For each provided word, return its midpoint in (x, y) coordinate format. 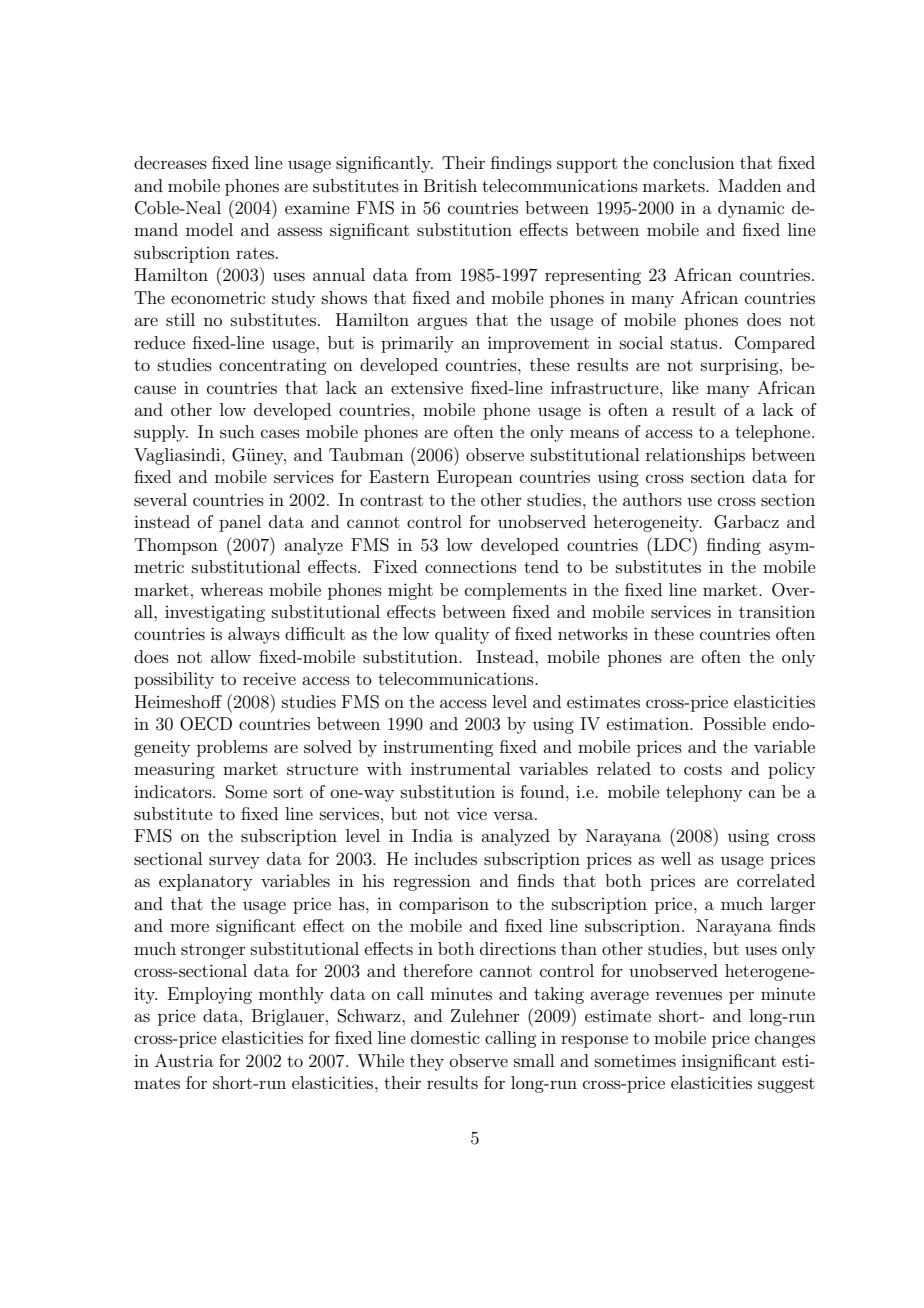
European (475, 478)
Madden (750, 185)
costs (703, 769)
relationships (695, 456)
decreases (170, 162)
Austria (184, 1060)
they (427, 1062)
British (450, 185)
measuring (174, 771)
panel (240, 523)
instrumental (460, 768)
